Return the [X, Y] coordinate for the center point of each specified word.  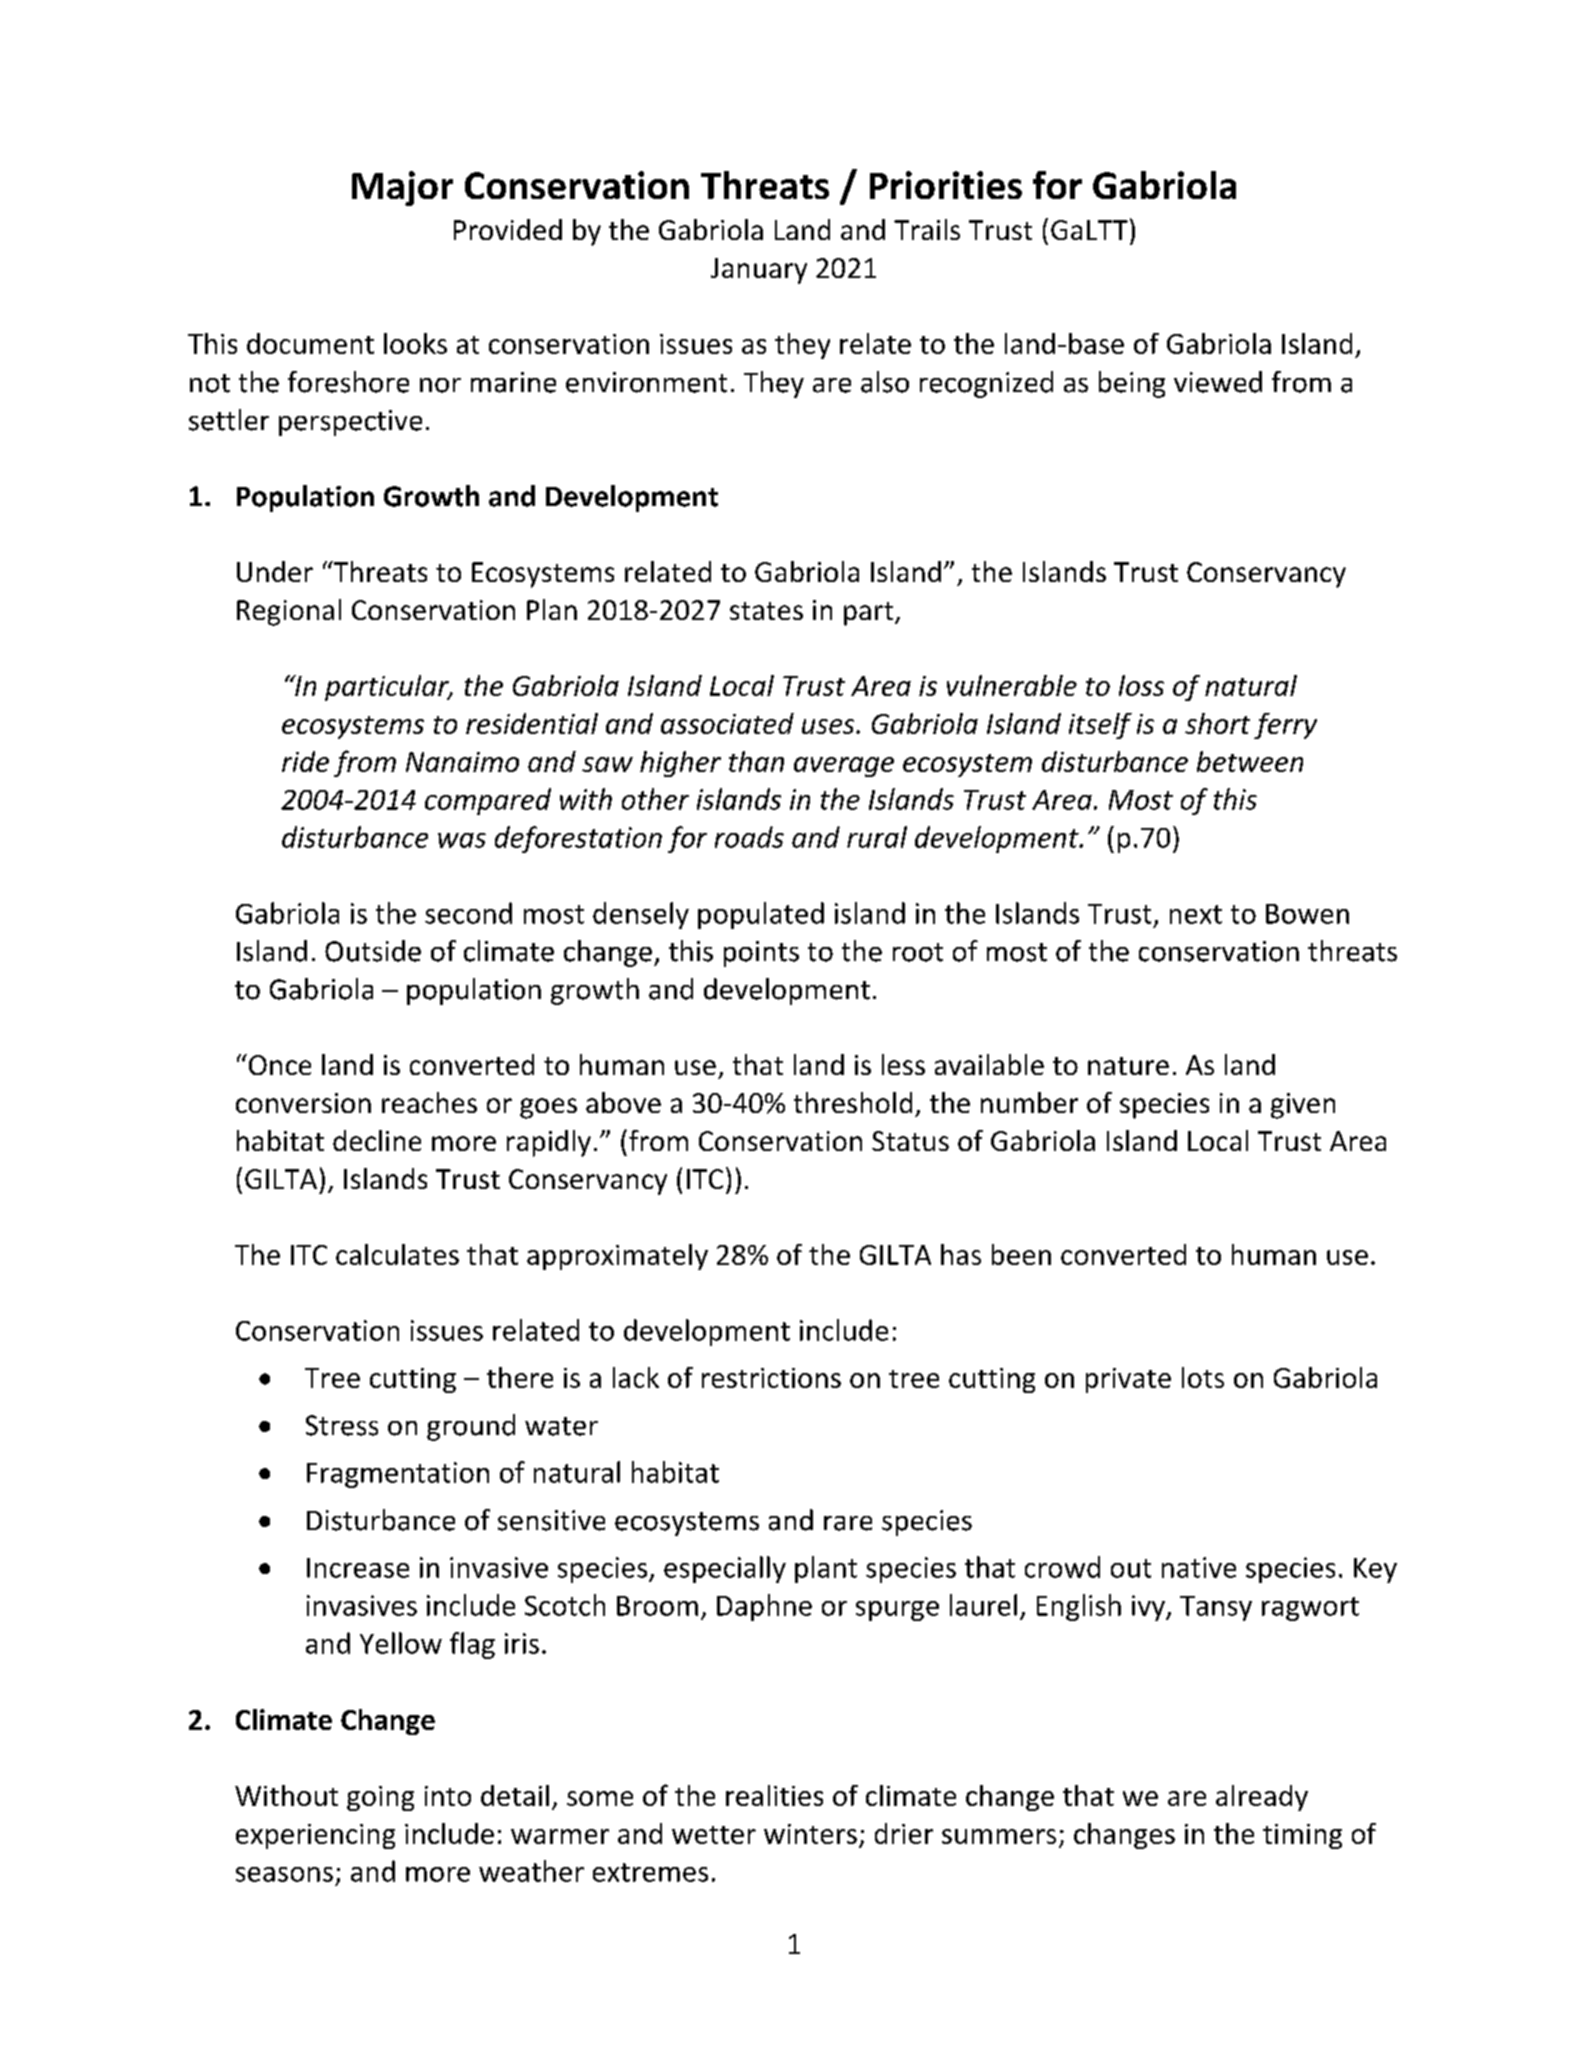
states [766, 611]
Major [402, 188]
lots [1203, 1377]
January [759, 271]
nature [1128, 1066]
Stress [342, 1425]
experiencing [315, 1836]
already [1262, 1798]
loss [1141, 685]
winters [810, 1834]
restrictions [771, 1378]
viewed [1218, 382]
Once [278, 1064]
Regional [289, 612]
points [761, 954]
